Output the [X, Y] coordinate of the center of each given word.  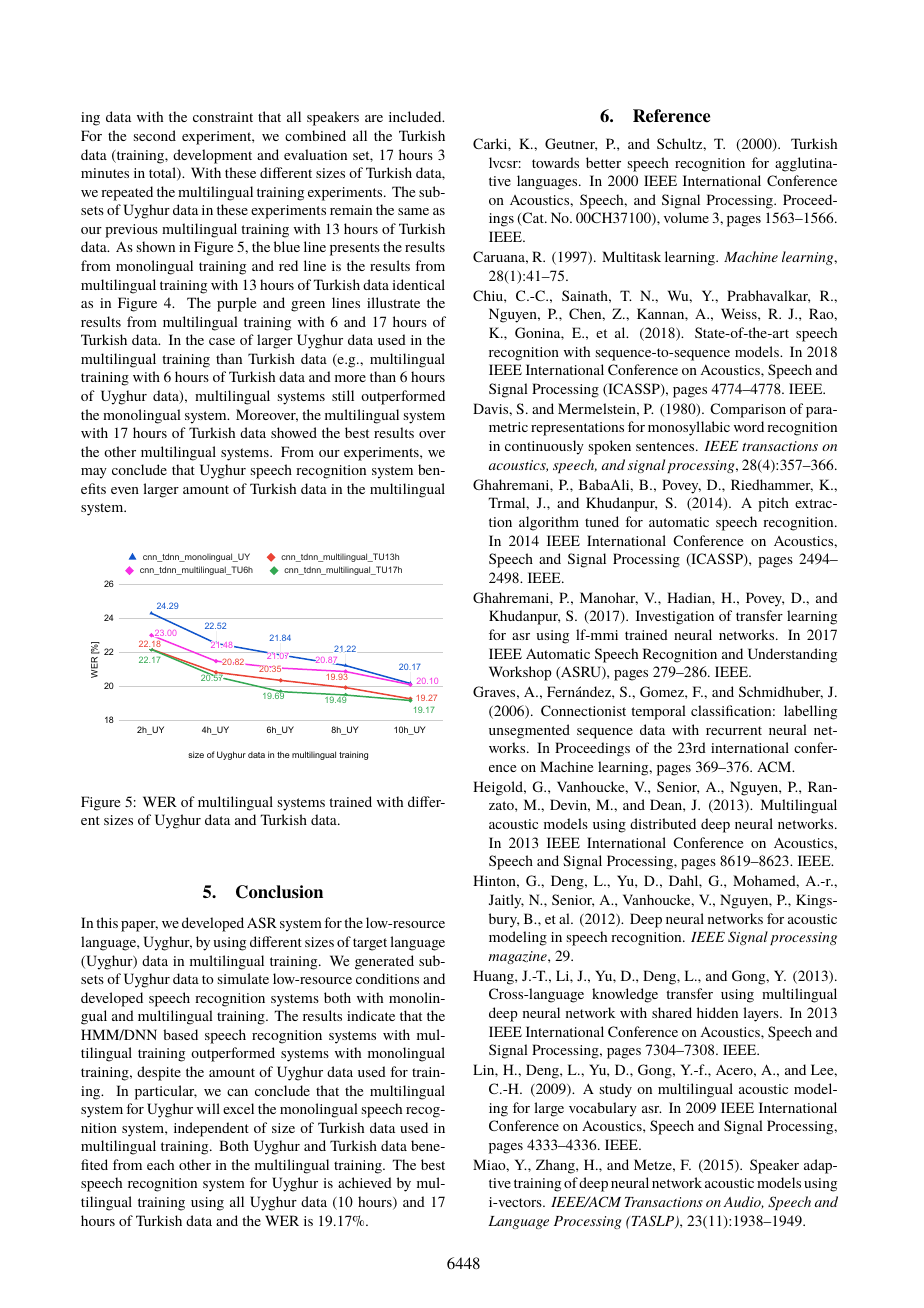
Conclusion [279, 892]
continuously [544, 447]
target [370, 944]
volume [686, 217]
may [94, 473]
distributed [663, 823]
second [155, 135]
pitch [773, 504]
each [160, 1164]
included [416, 116]
